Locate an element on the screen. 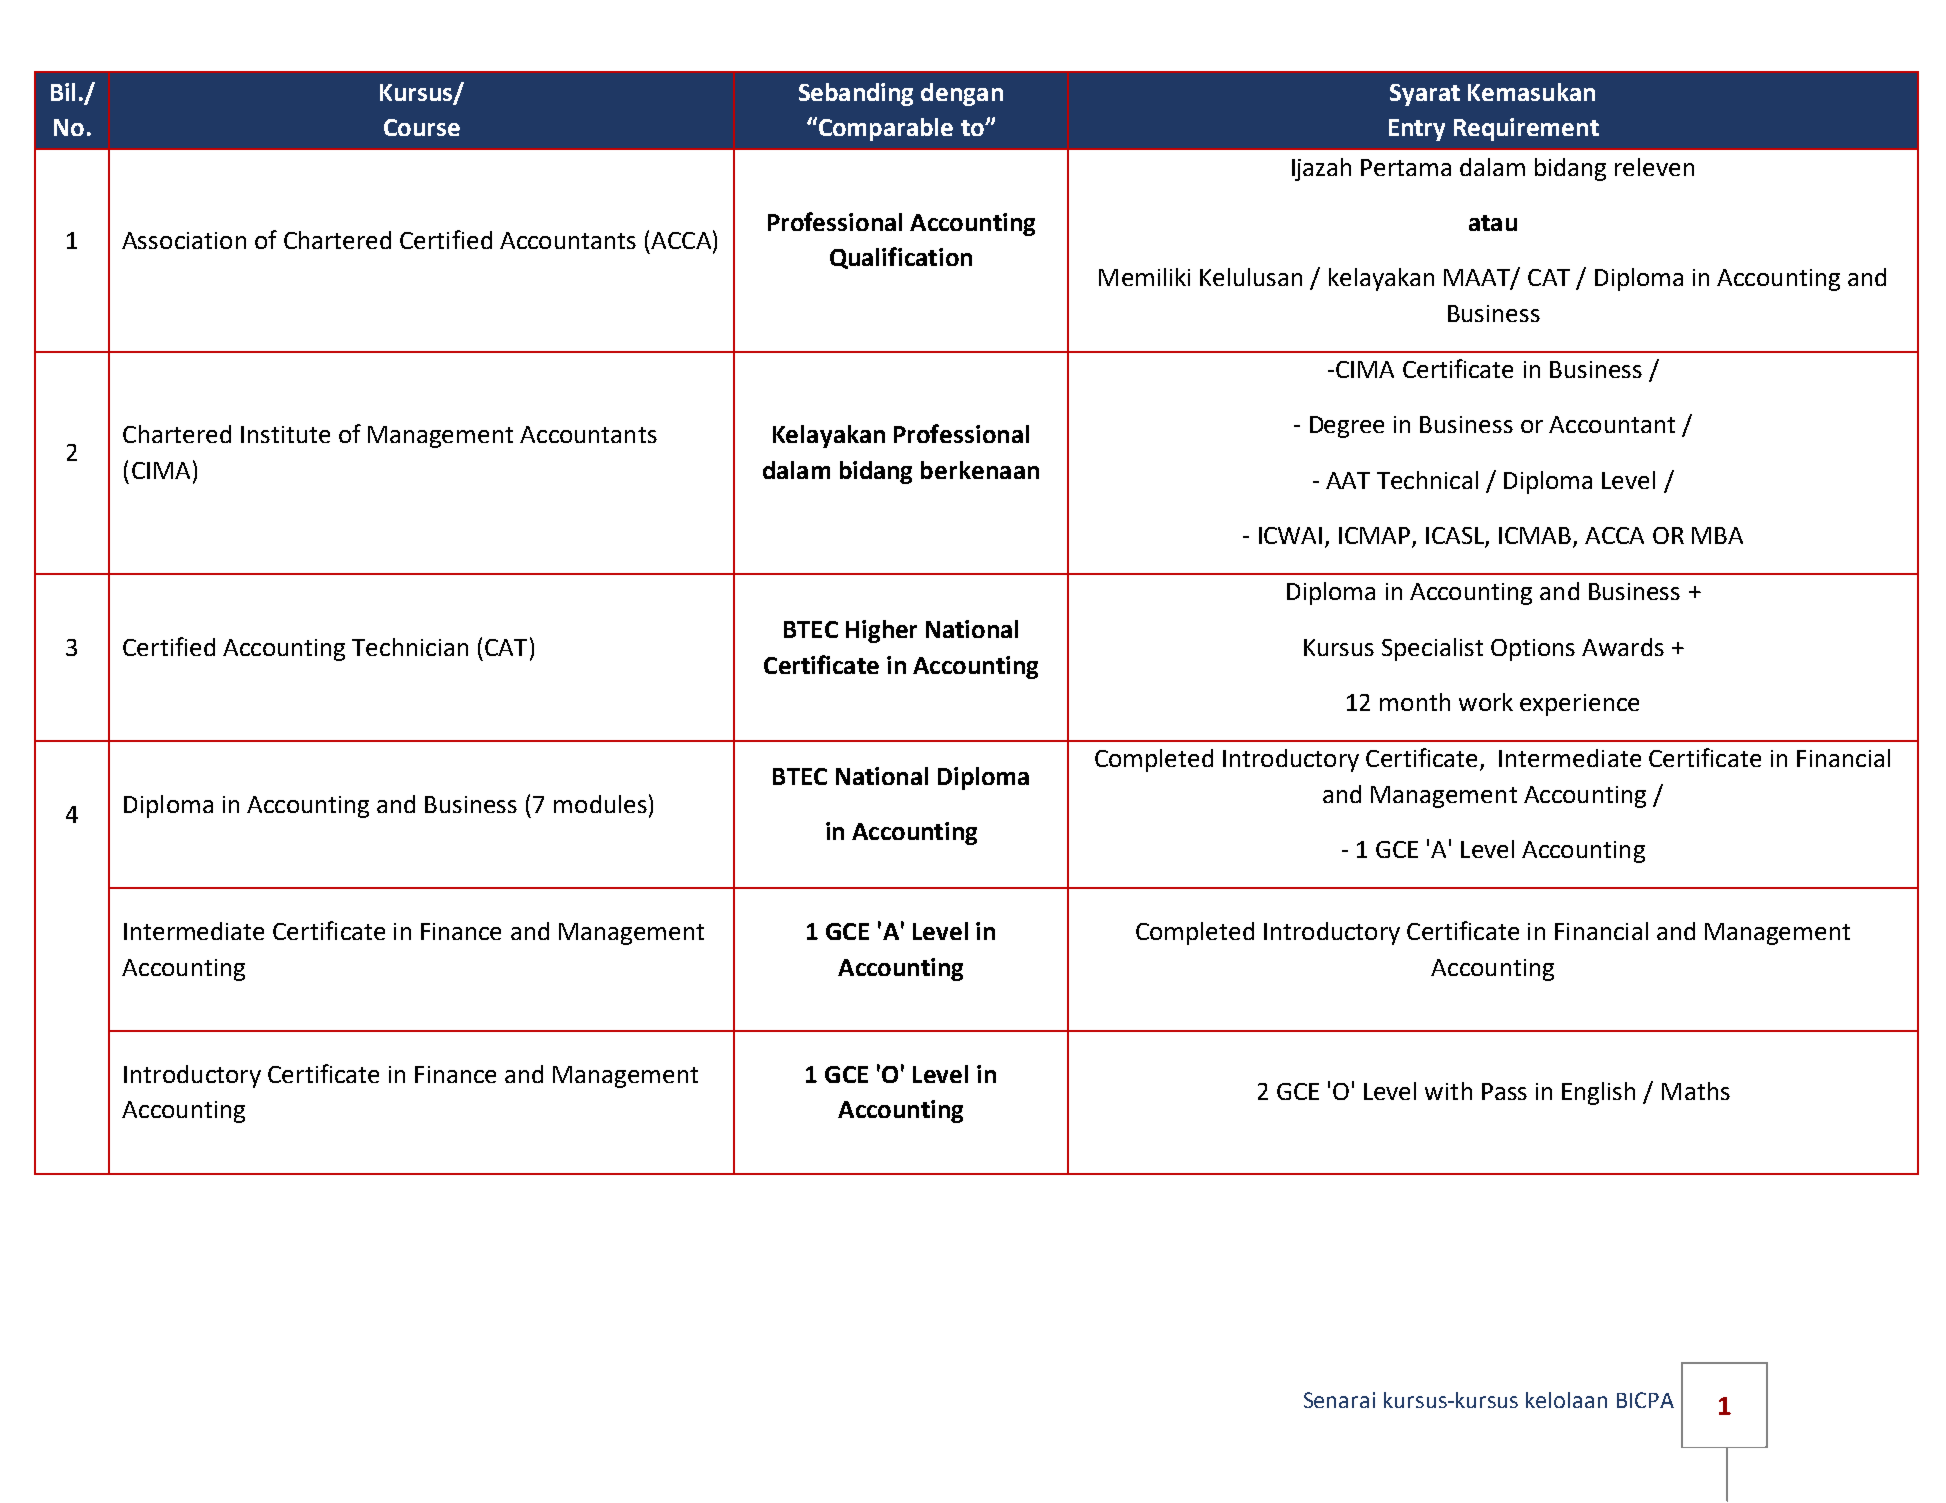 This screenshot has height=1503, width=1946. month is located at coordinates (1415, 702).
